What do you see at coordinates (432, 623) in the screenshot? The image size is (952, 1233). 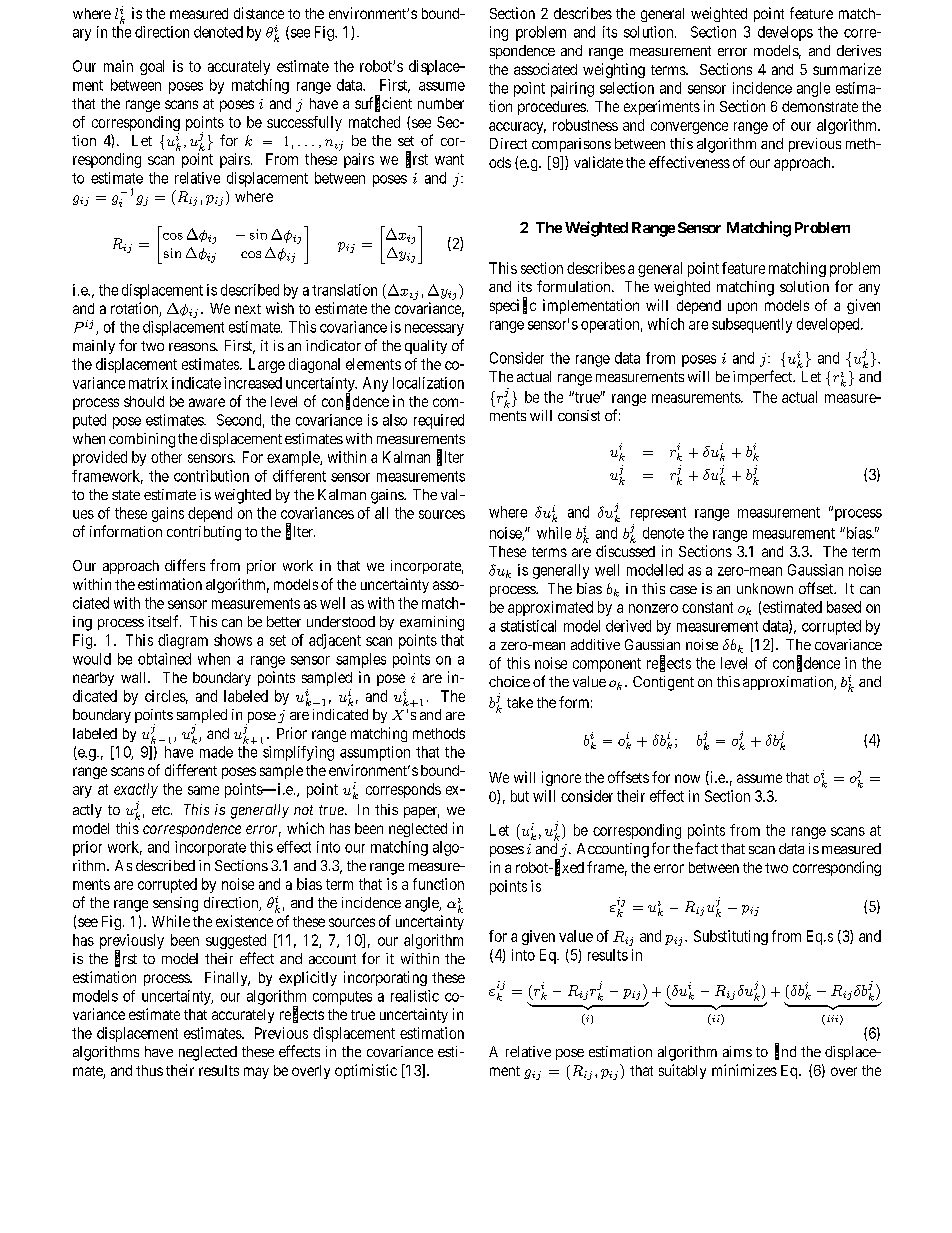 I see `examining` at bounding box center [432, 623].
